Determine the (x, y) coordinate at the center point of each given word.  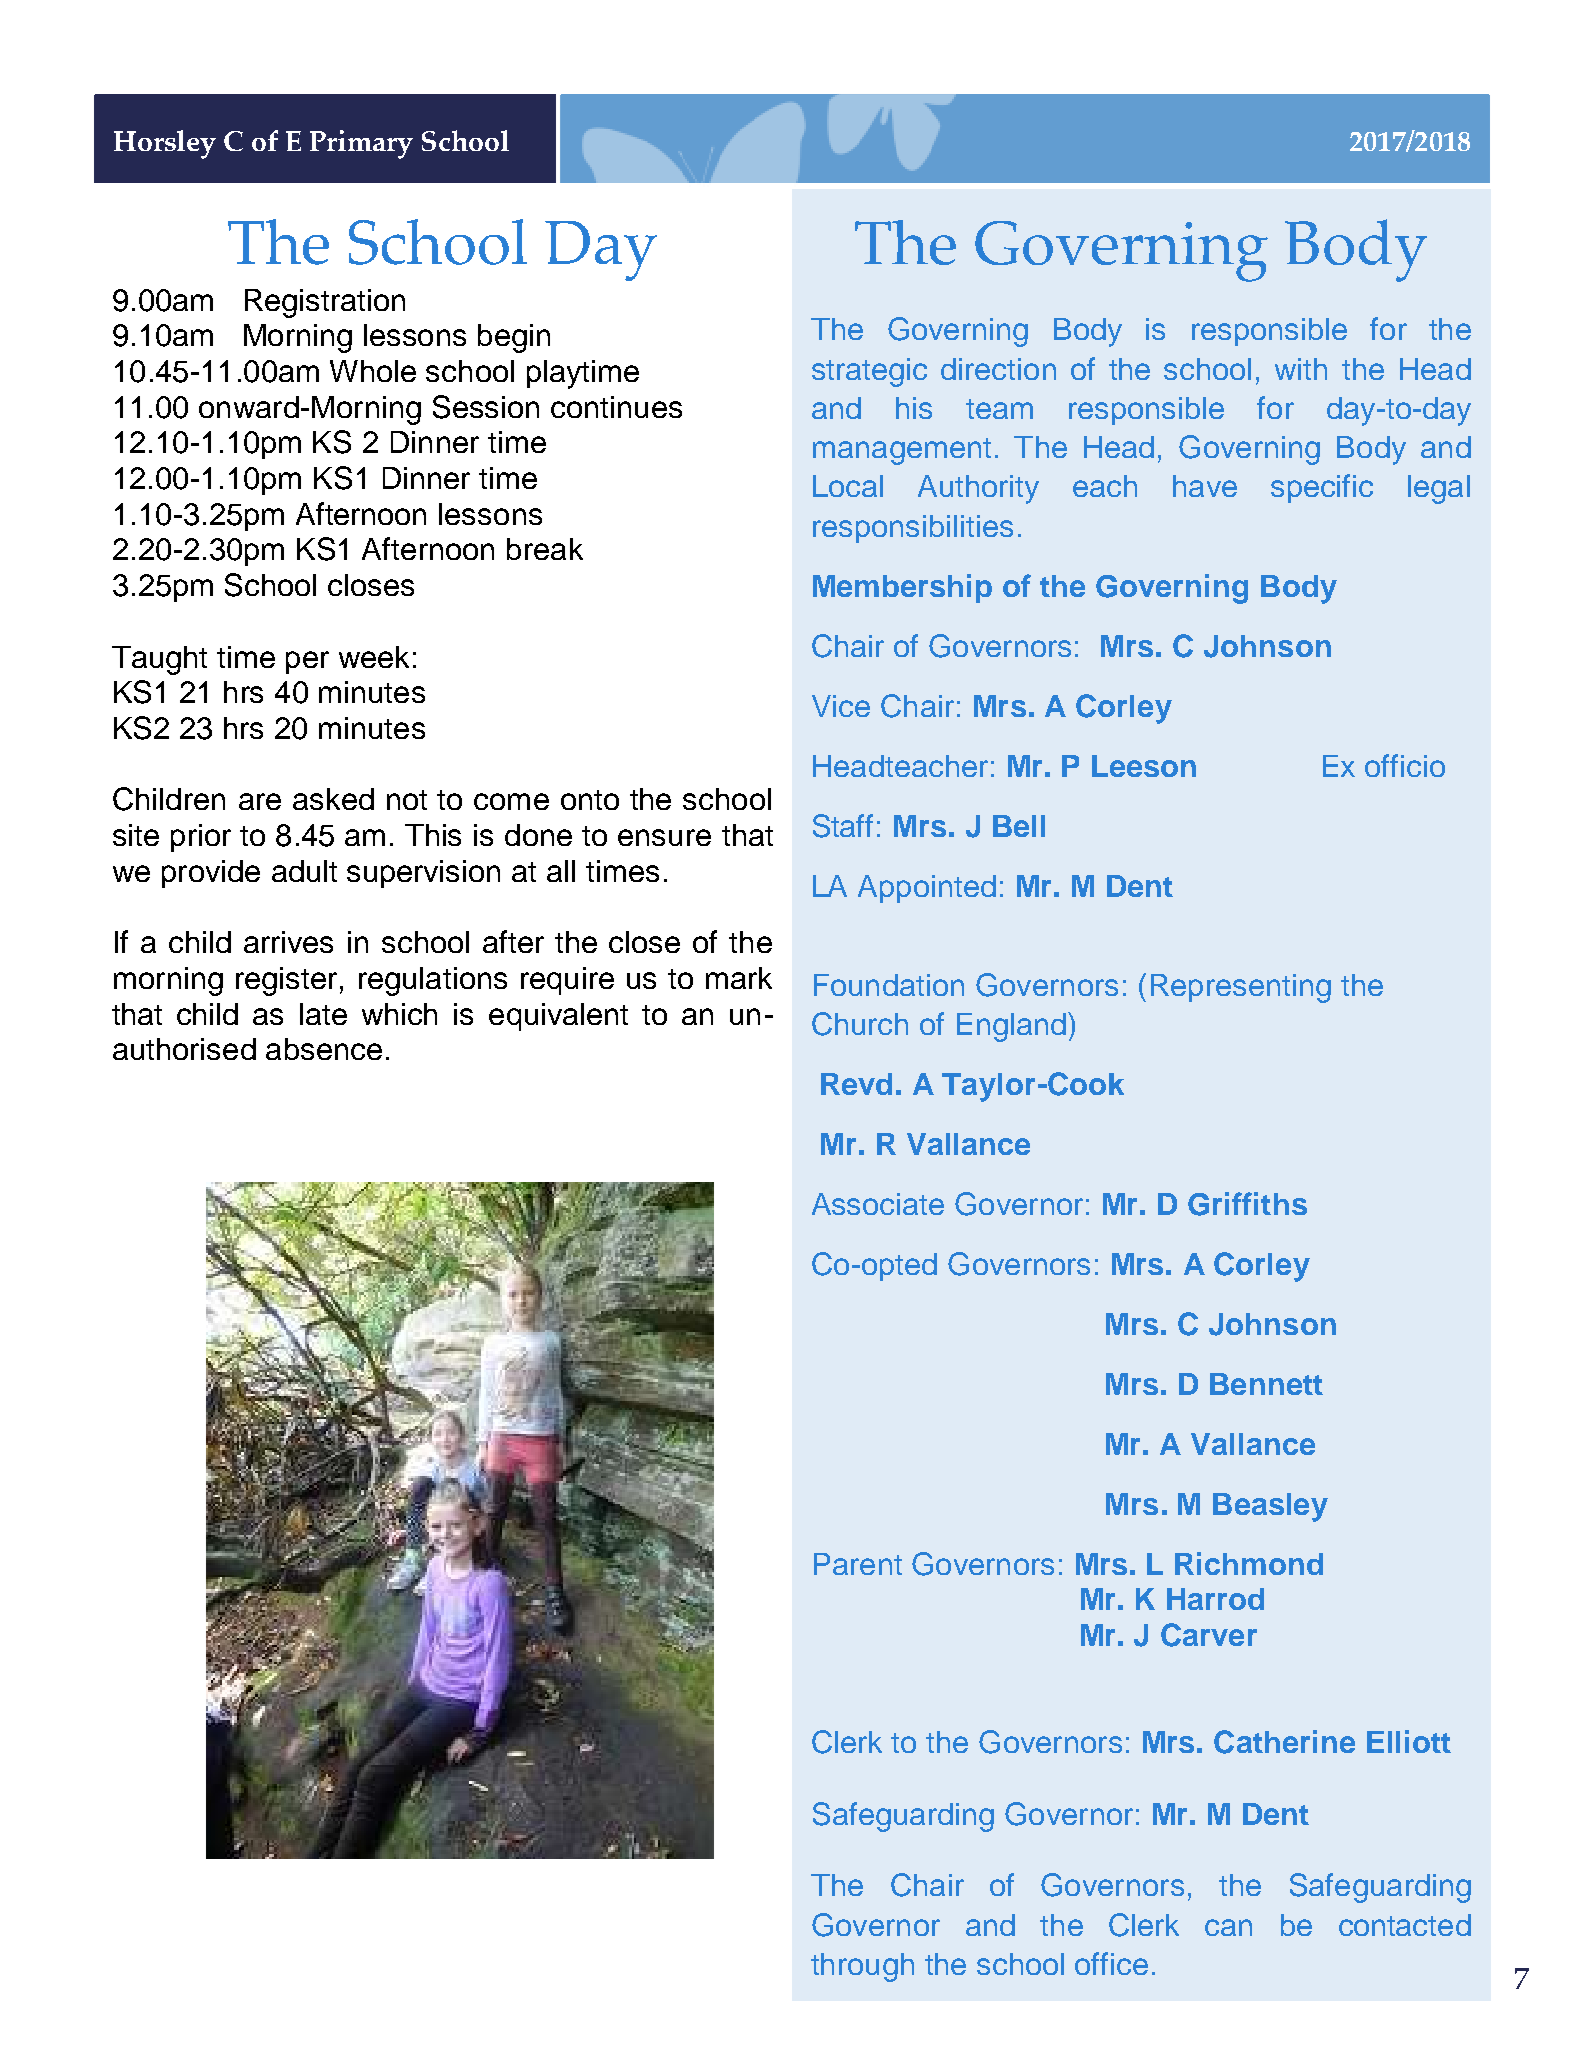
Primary (361, 144)
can (1228, 1927)
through (862, 1967)
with (1301, 369)
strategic (869, 372)
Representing (1241, 988)
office (1111, 1963)
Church (860, 1024)
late (323, 1014)
